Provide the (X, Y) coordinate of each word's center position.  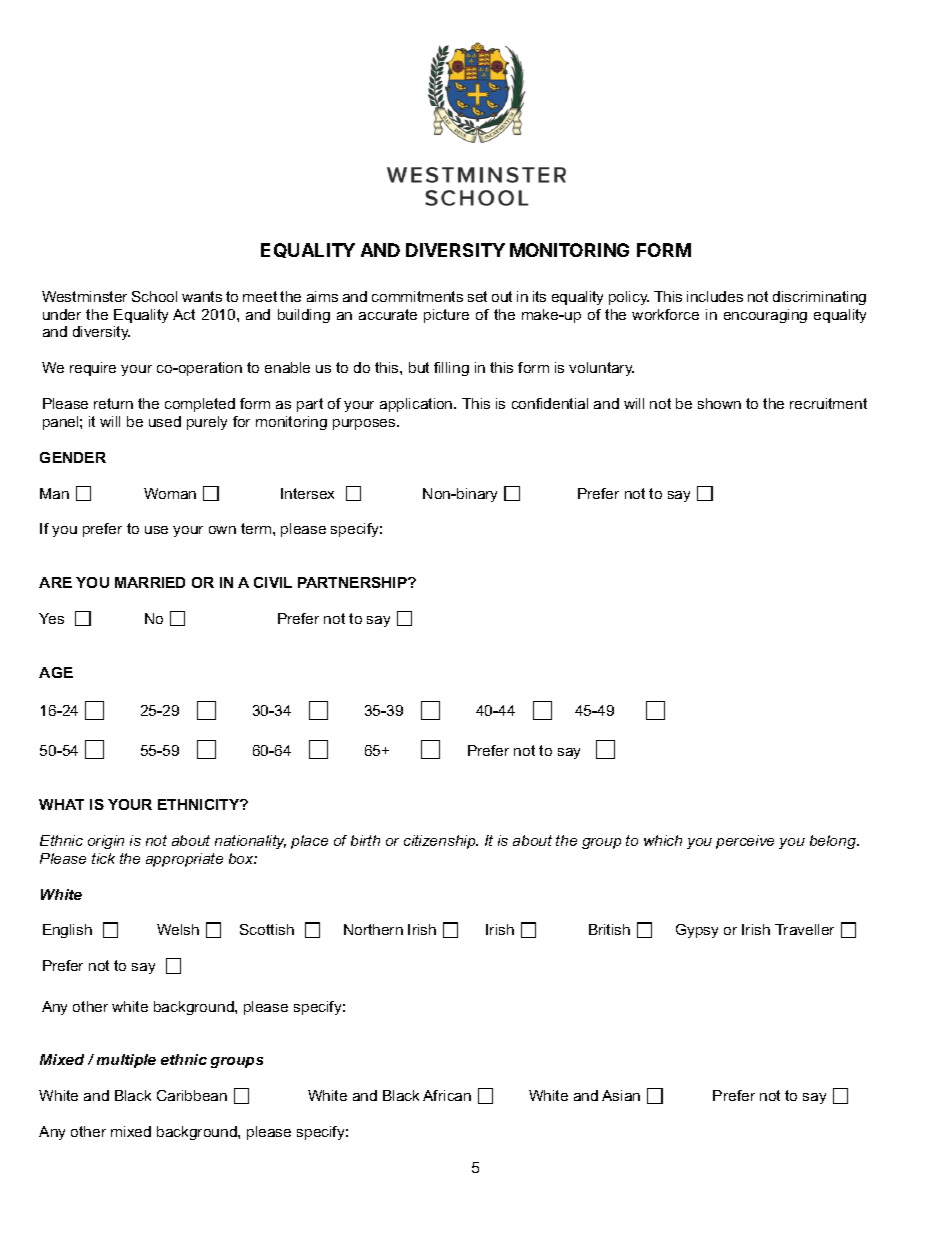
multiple (126, 1061)
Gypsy (697, 931)
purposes (365, 424)
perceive (745, 842)
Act (184, 314)
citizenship (441, 842)
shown (719, 403)
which (663, 840)
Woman (170, 493)
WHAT (61, 804)
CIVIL (273, 582)
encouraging (765, 316)
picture (446, 316)
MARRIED (150, 582)
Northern (373, 929)
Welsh (178, 929)
